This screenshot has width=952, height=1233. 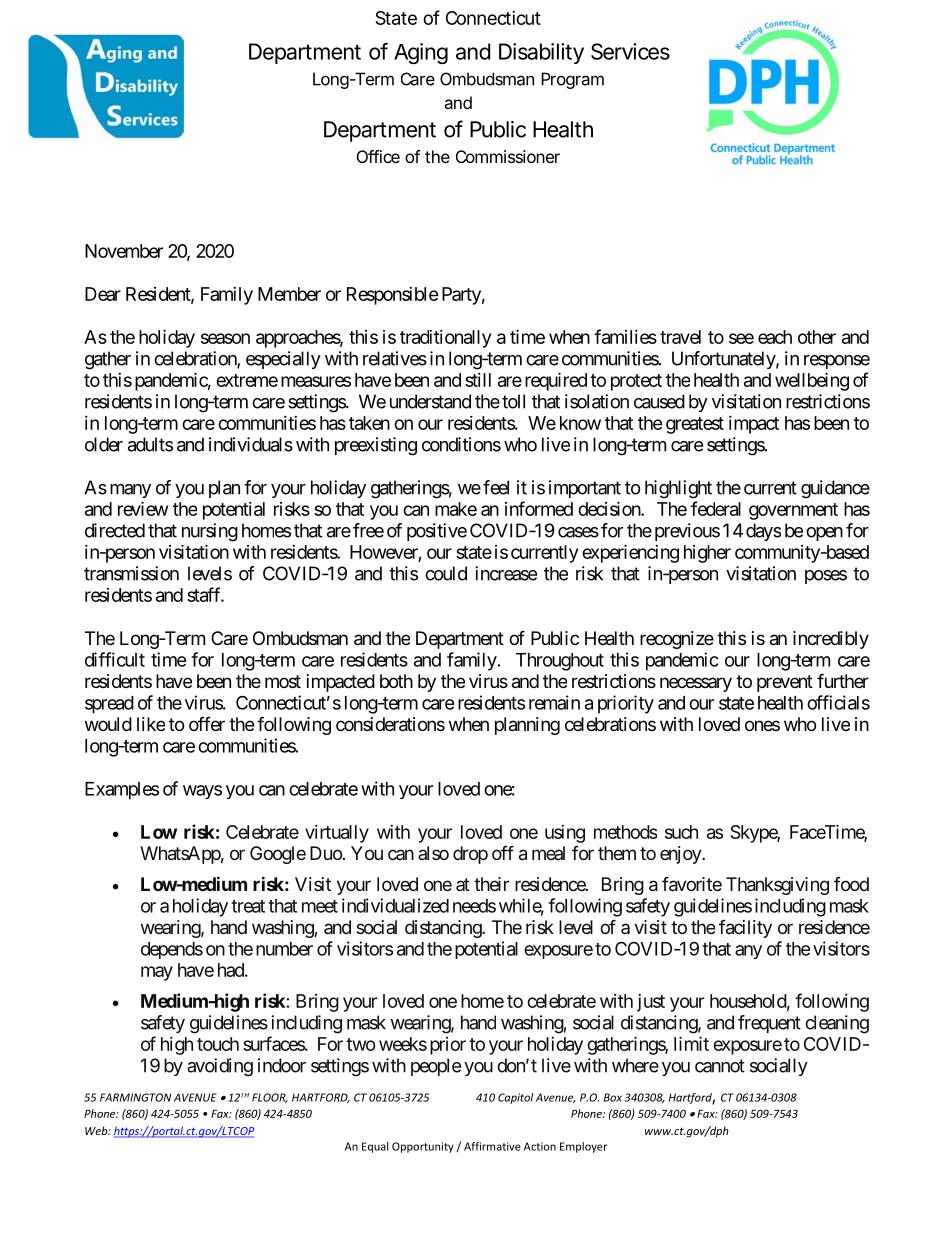 I want to click on cannot, so click(x=720, y=1066).
